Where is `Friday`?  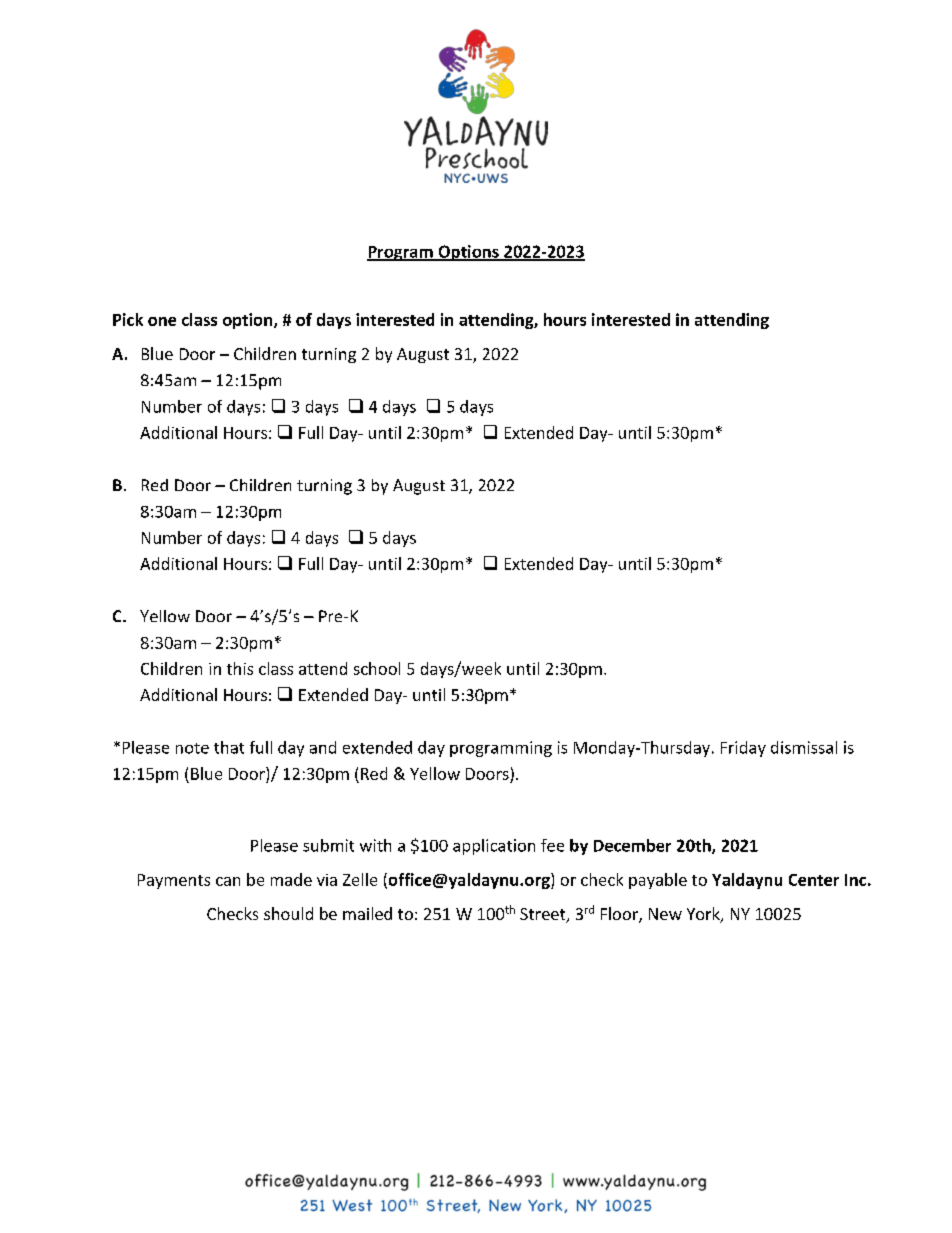 Friday is located at coordinates (743, 749).
